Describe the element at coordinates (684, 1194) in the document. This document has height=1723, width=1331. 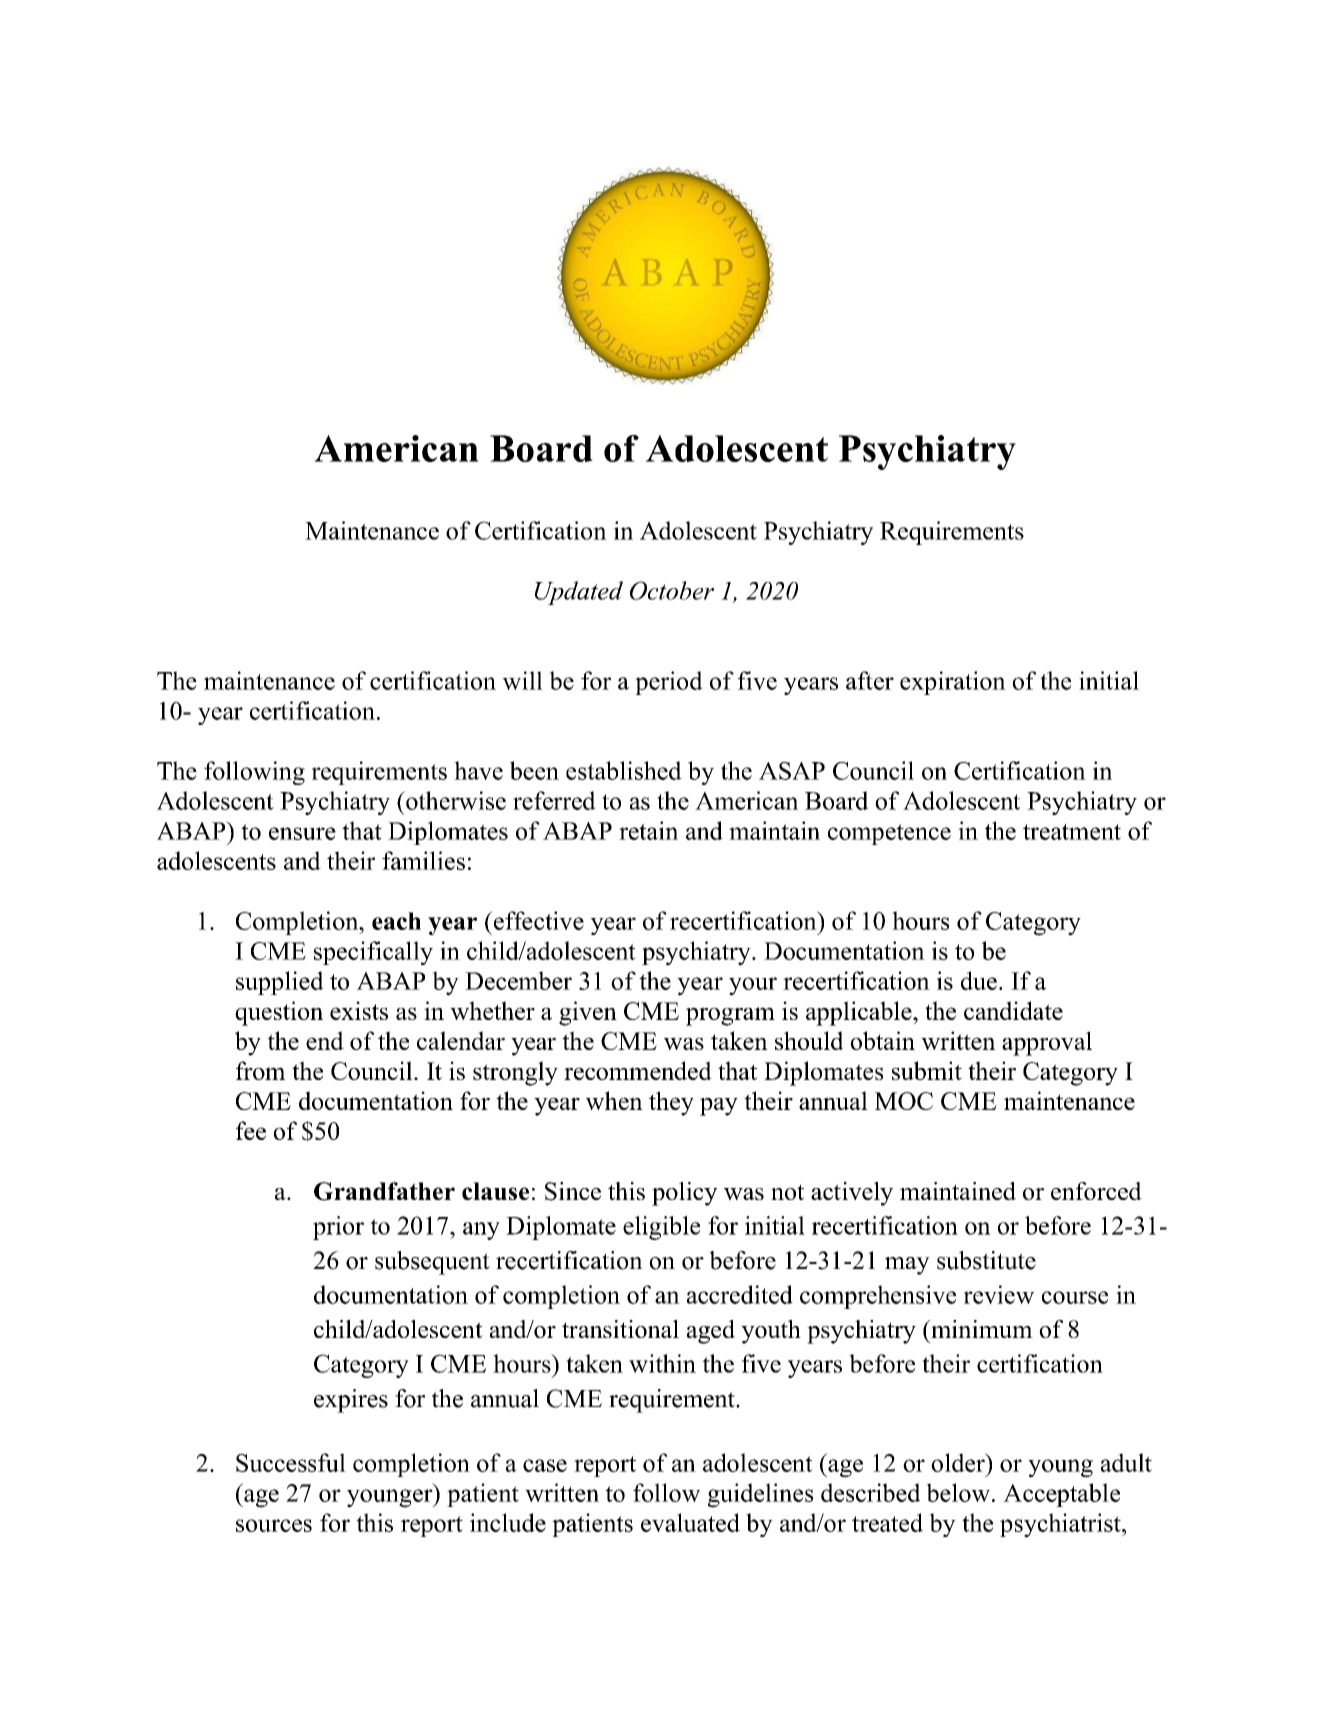
I see `policy` at that location.
